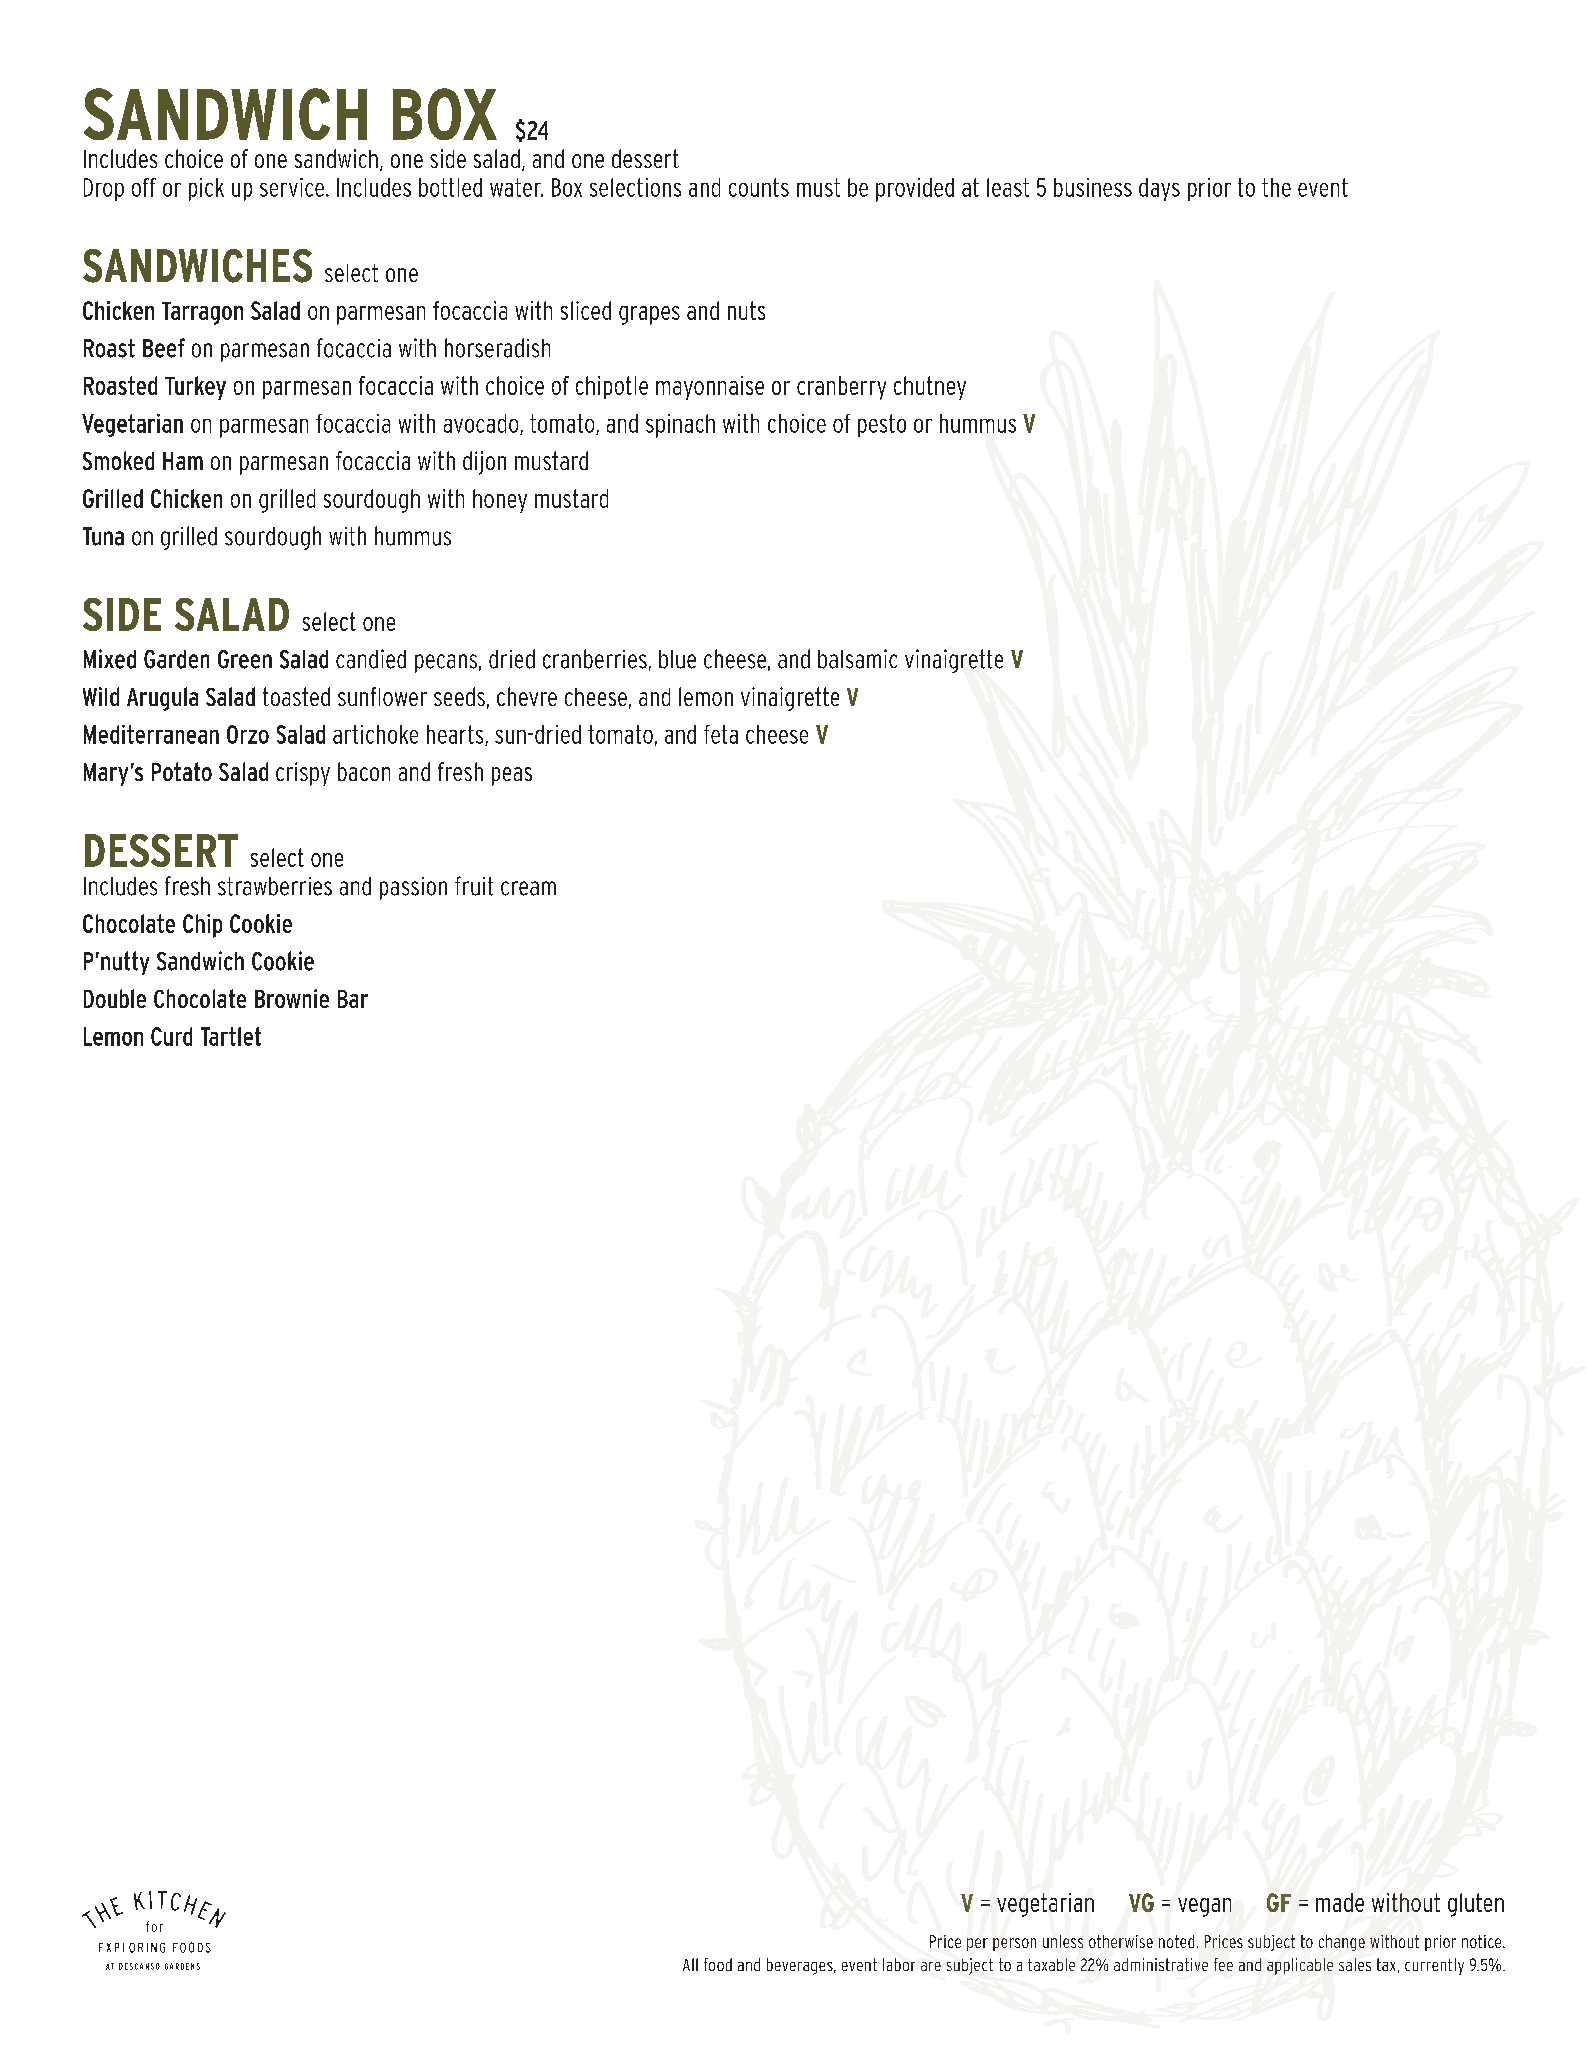 The height and width of the screenshot is (2053, 1587). I want to click on made, so click(1340, 1902).
